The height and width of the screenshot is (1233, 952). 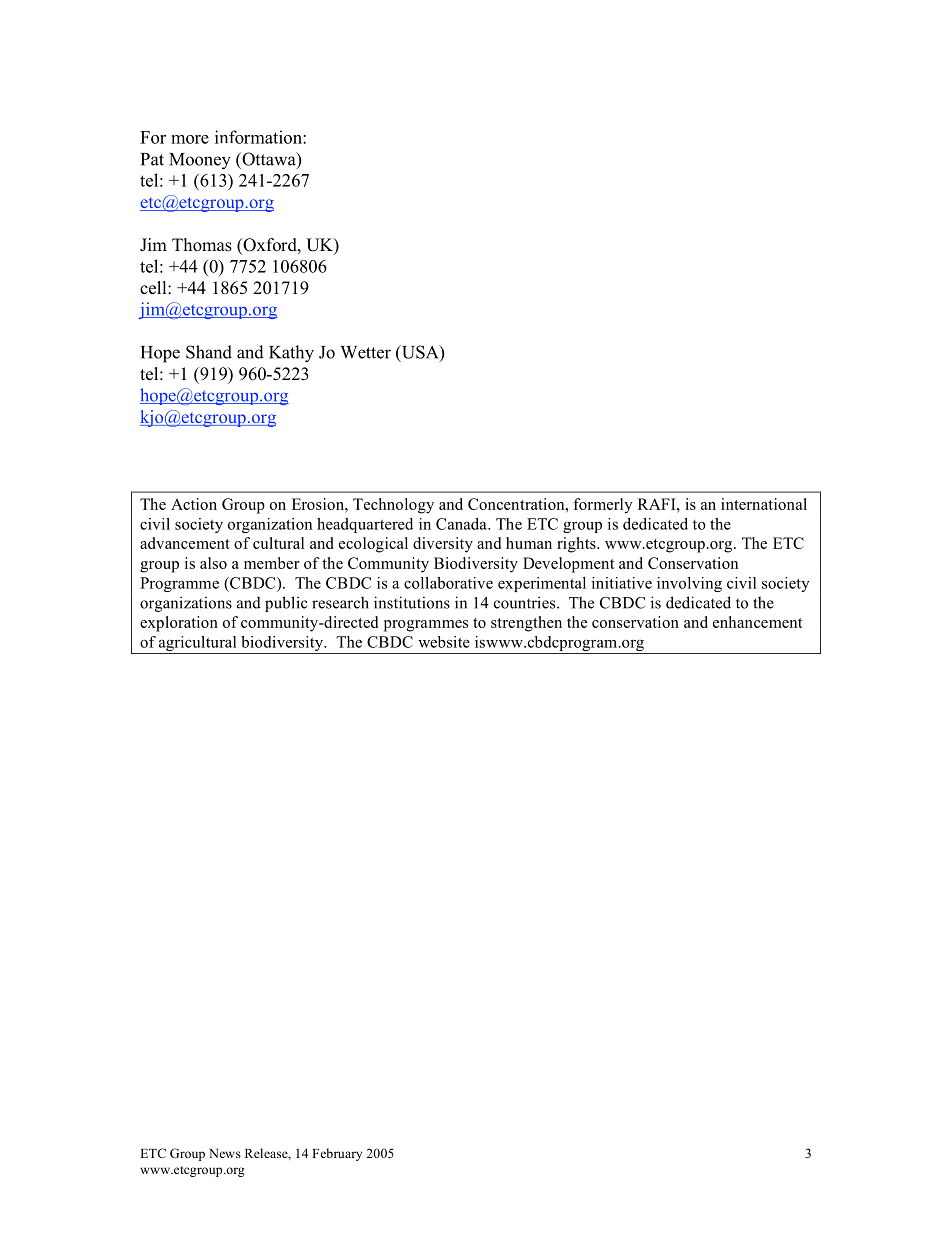 I want to click on strengthen, so click(x=526, y=624).
